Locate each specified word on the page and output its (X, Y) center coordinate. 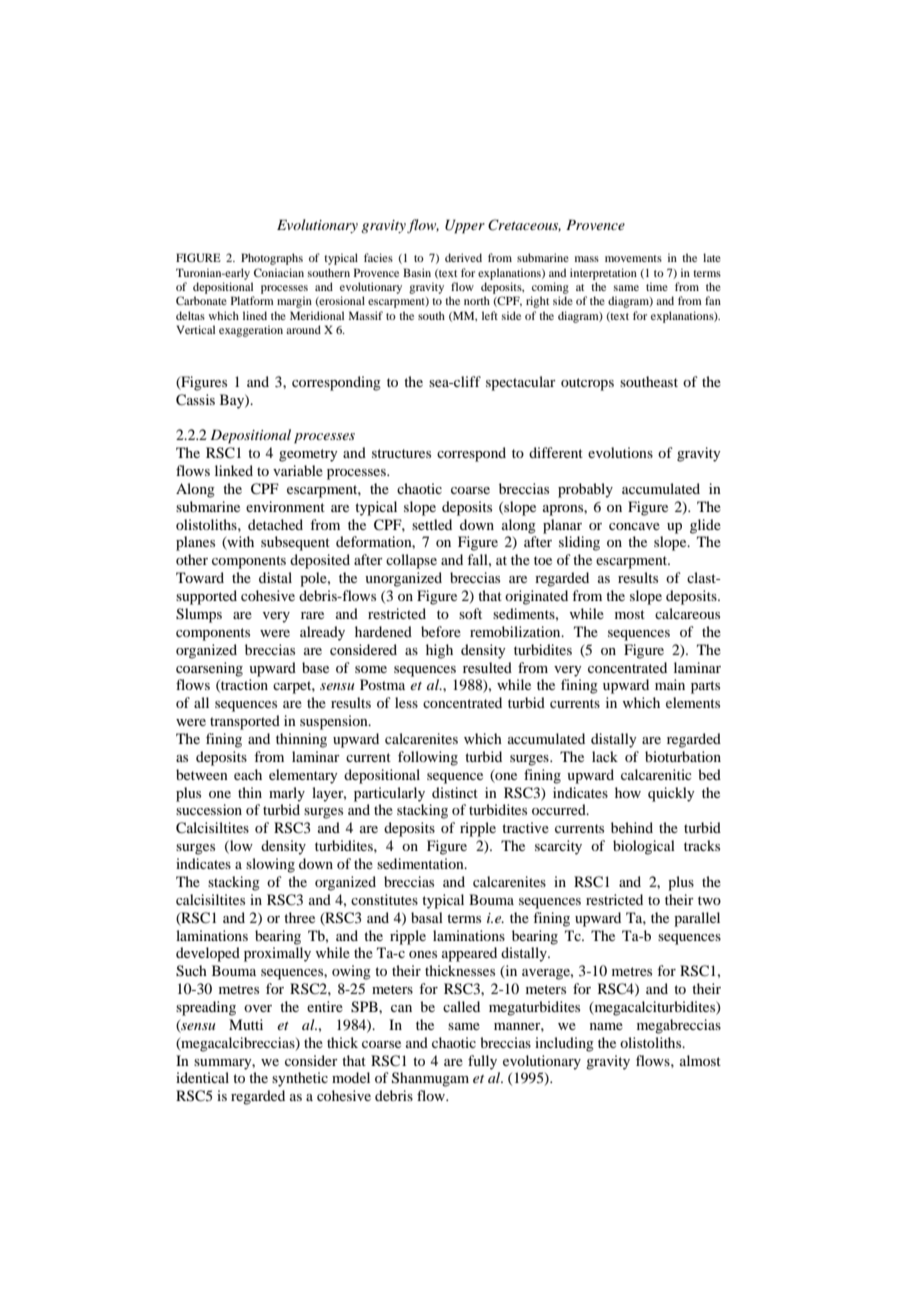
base (315, 667)
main (670, 684)
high (439, 651)
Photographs (272, 259)
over (258, 1008)
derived (463, 257)
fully (482, 1062)
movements (633, 258)
